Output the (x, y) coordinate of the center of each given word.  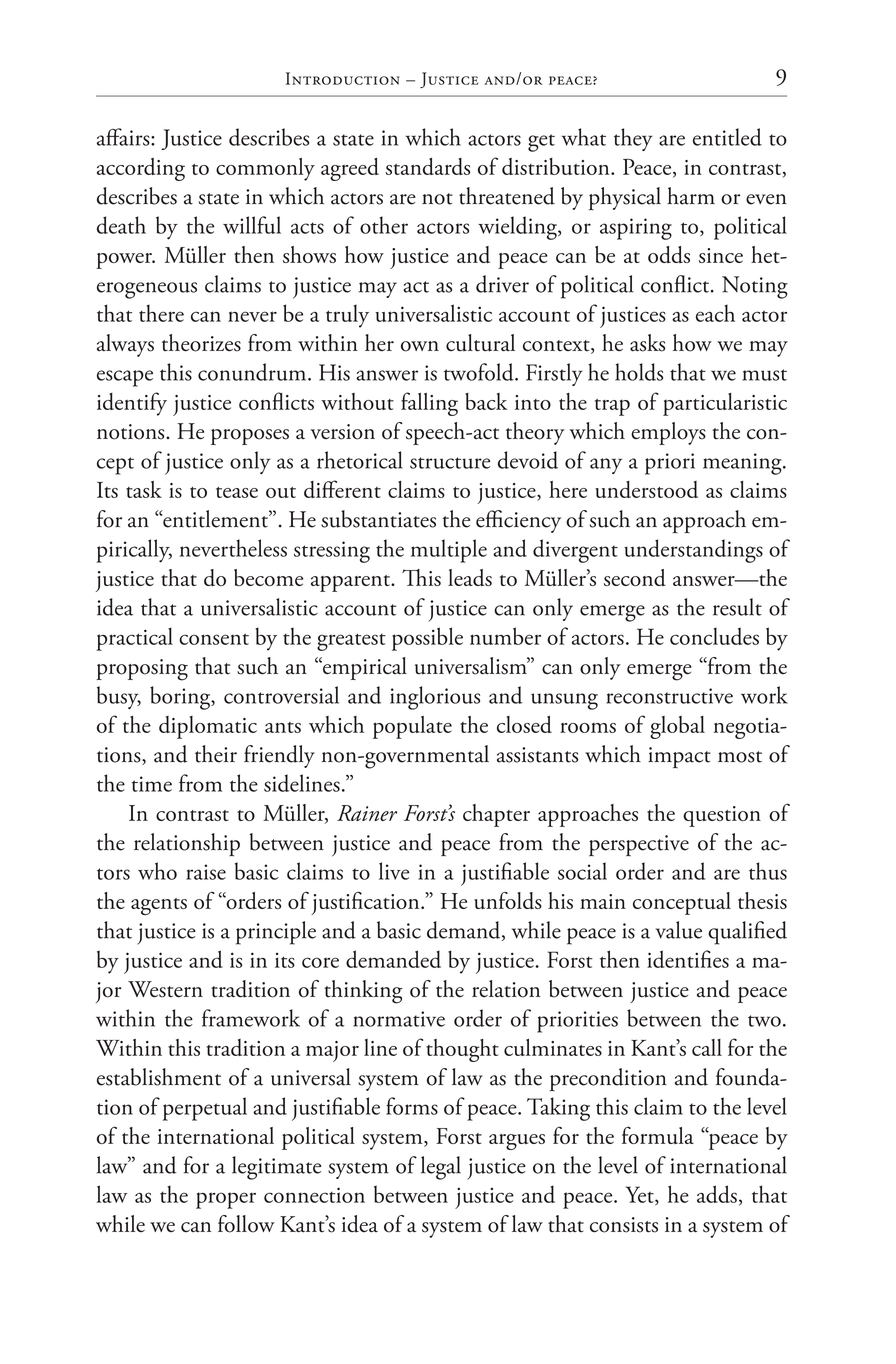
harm (691, 196)
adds (717, 1194)
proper (226, 1200)
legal (441, 1168)
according (141, 169)
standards (427, 166)
